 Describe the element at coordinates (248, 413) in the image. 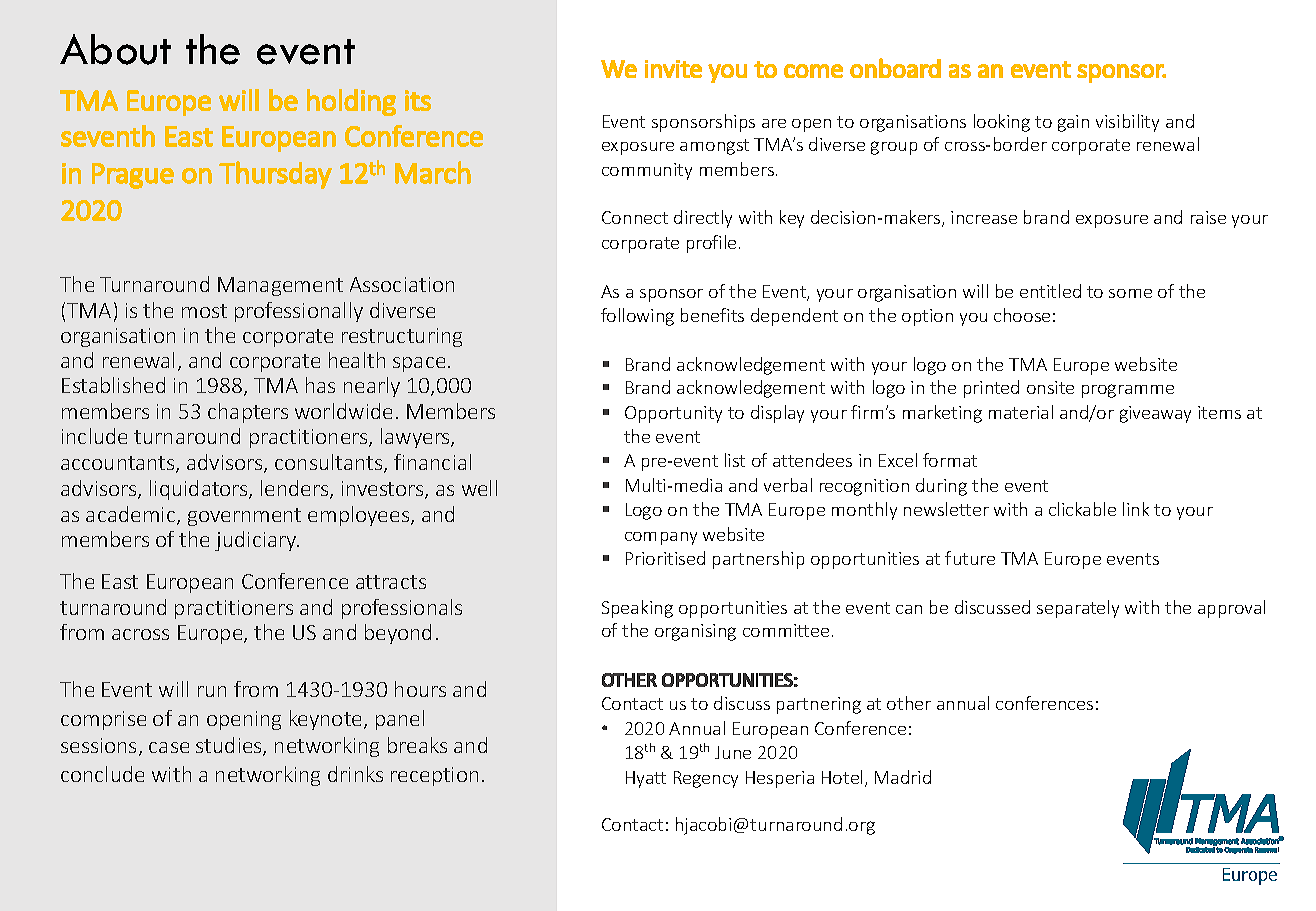

I see `chapters` at that location.
